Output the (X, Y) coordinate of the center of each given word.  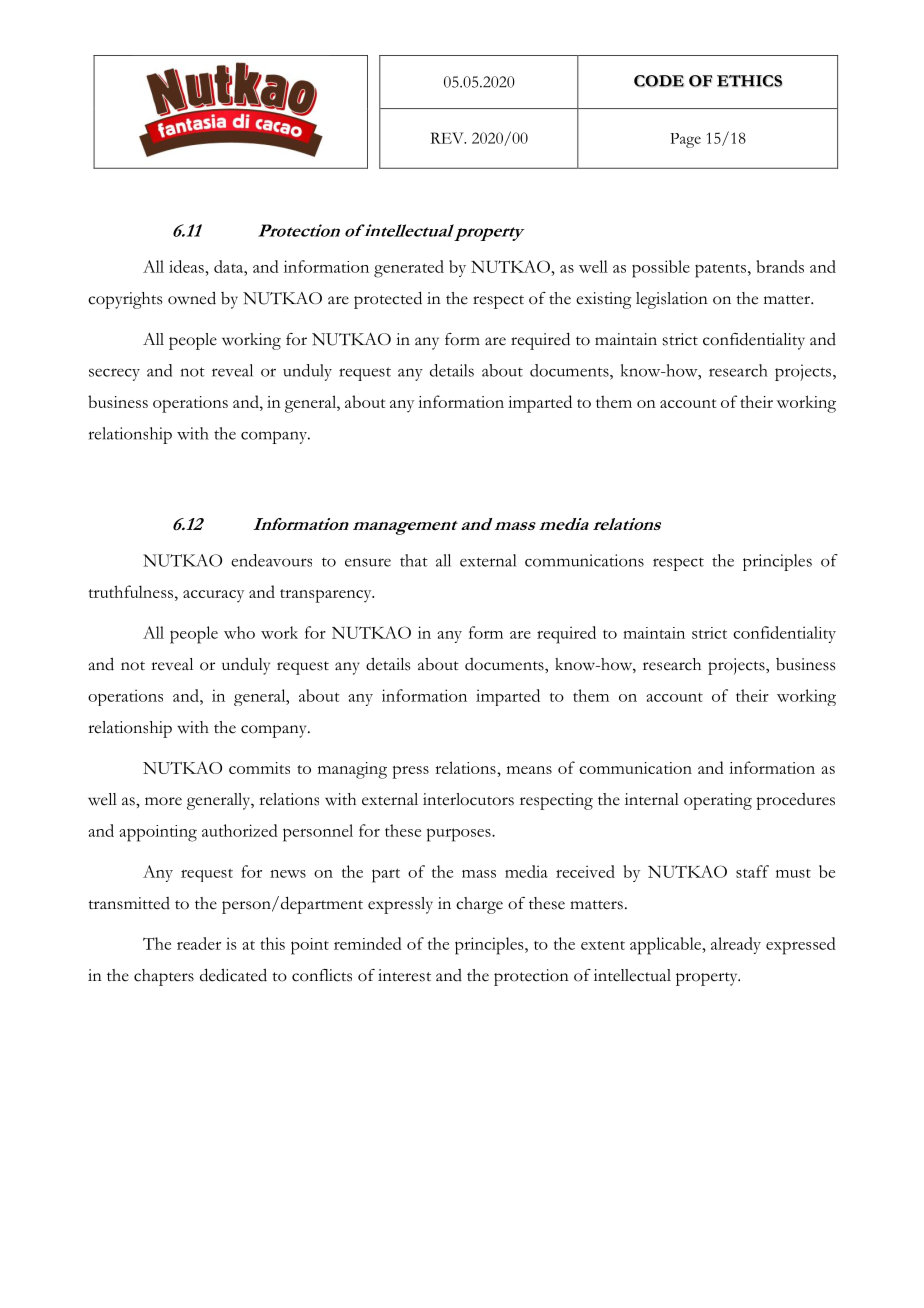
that (414, 560)
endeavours (271, 560)
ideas (186, 266)
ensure (368, 562)
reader (199, 943)
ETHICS (749, 81)
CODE (659, 81)
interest (404, 975)
